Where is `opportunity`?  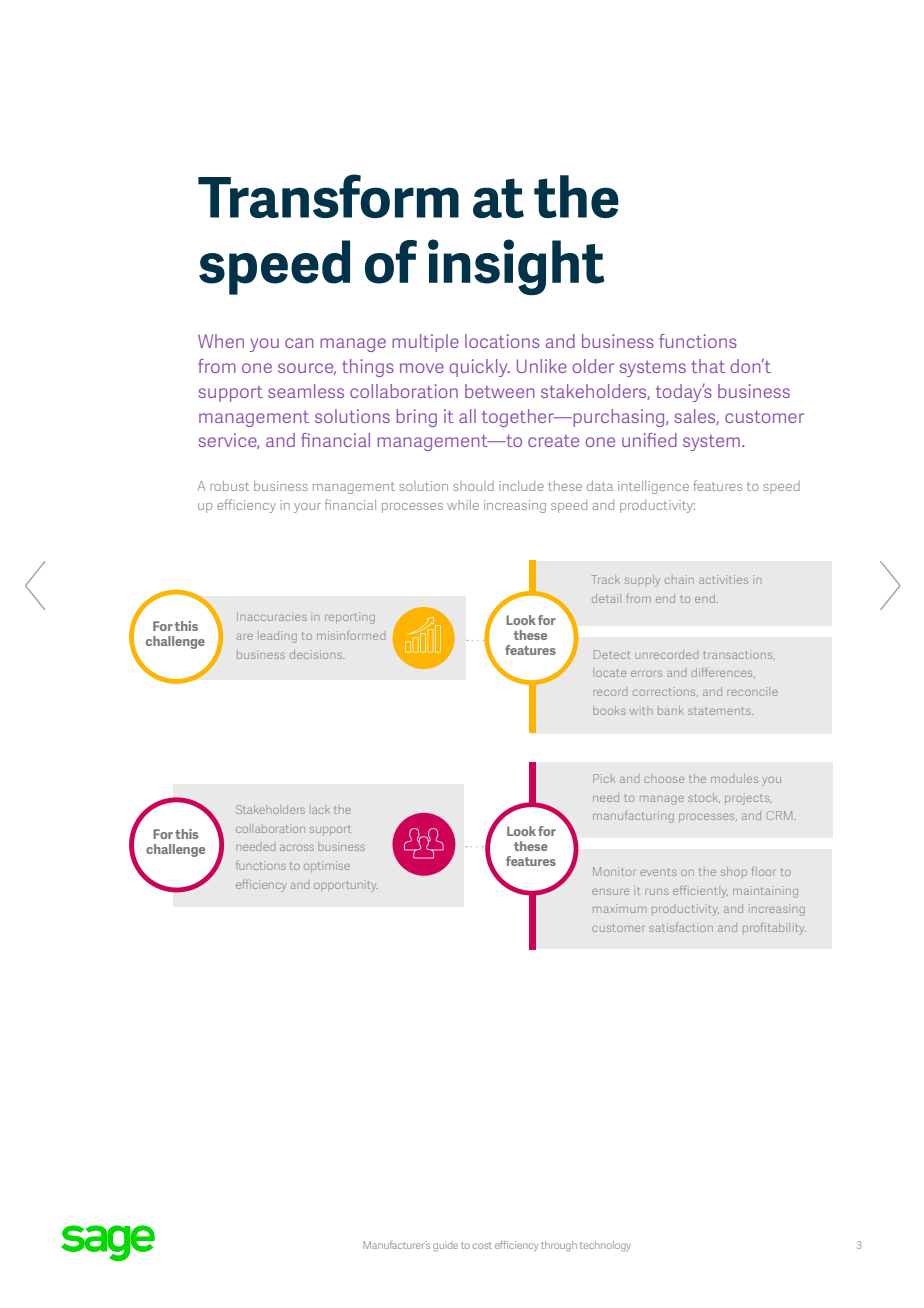 opportunity is located at coordinates (346, 886).
